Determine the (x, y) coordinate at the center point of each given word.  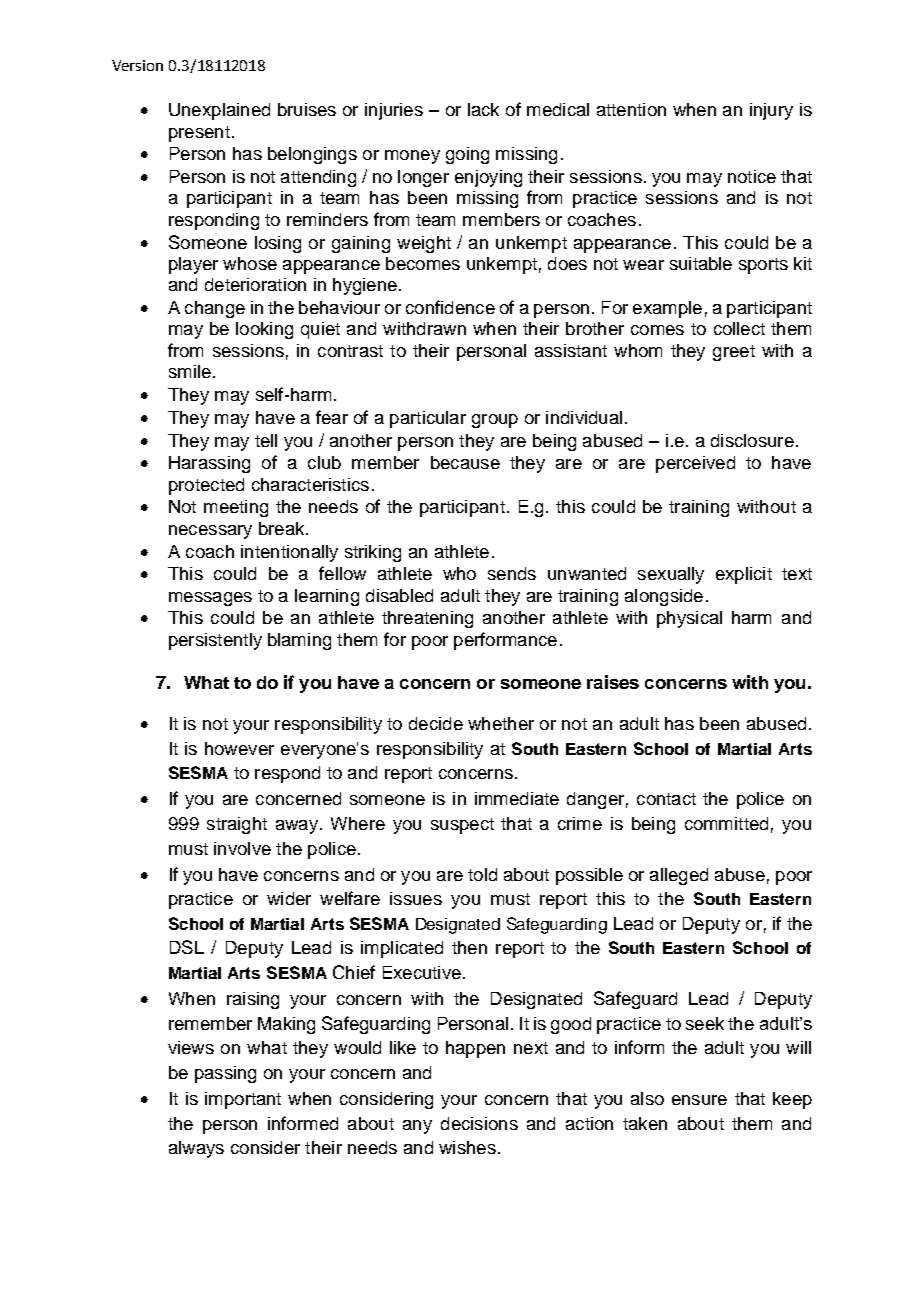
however (239, 748)
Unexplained (219, 111)
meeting (236, 508)
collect (739, 328)
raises (613, 682)
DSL (187, 947)
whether (501, 723)
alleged (679, 876)
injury (771, 111)
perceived (695, 464)
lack (483, 109)
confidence (450, 307)
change (215, 309)
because (465, 462)
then (469, 947)
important (243, 1100)
